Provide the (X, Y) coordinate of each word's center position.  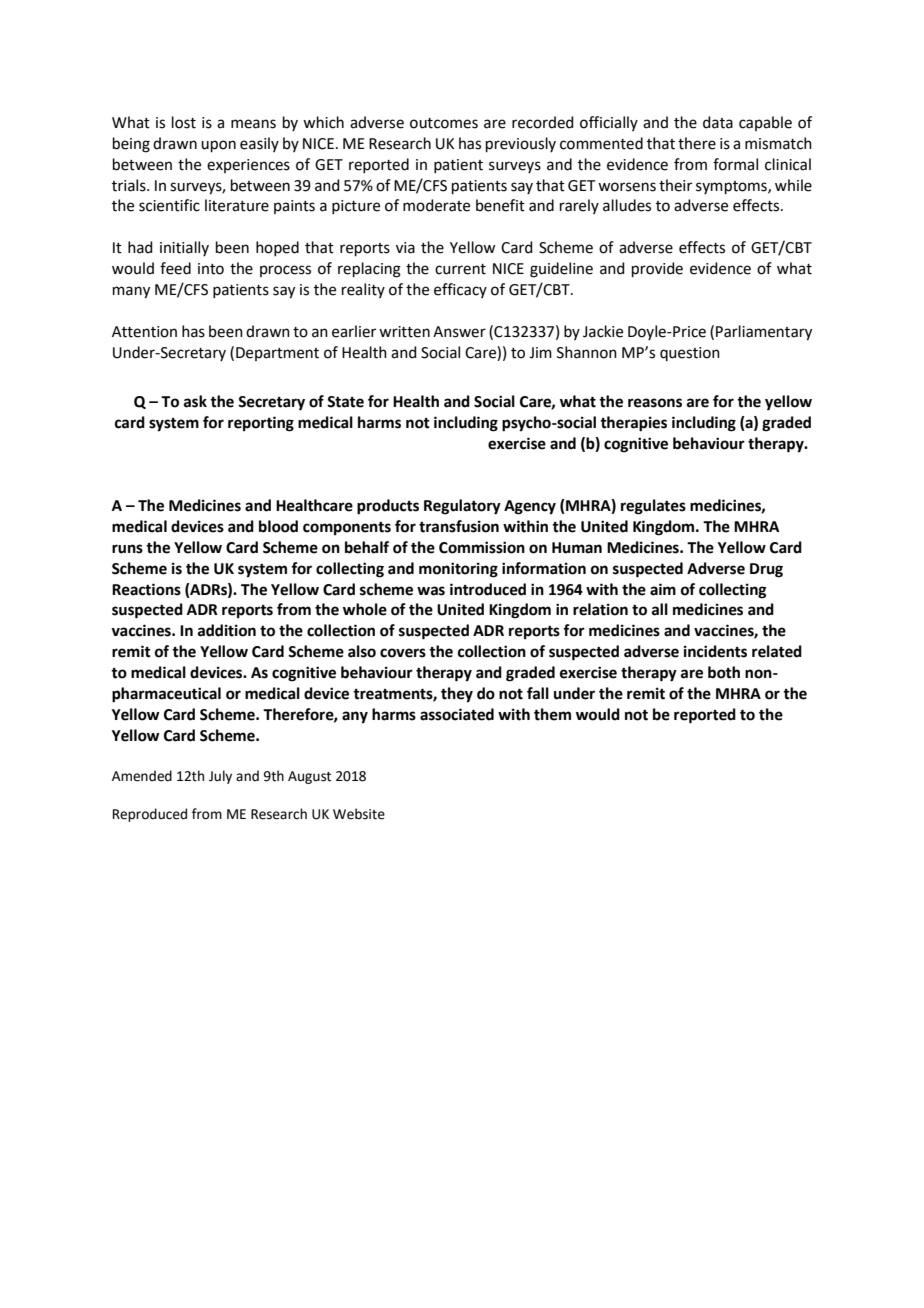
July (220, 777)
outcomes (444, 123)
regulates (653, 507)
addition (227, 630)
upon (218, 146)
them (552, 714)
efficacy (460, 290)
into (211, 269)
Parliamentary (764, 333)
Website (359, 814)
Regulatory (462, 507)
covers (403, 653)
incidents (715, 651)
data (718, 122)
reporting (261, 424)
